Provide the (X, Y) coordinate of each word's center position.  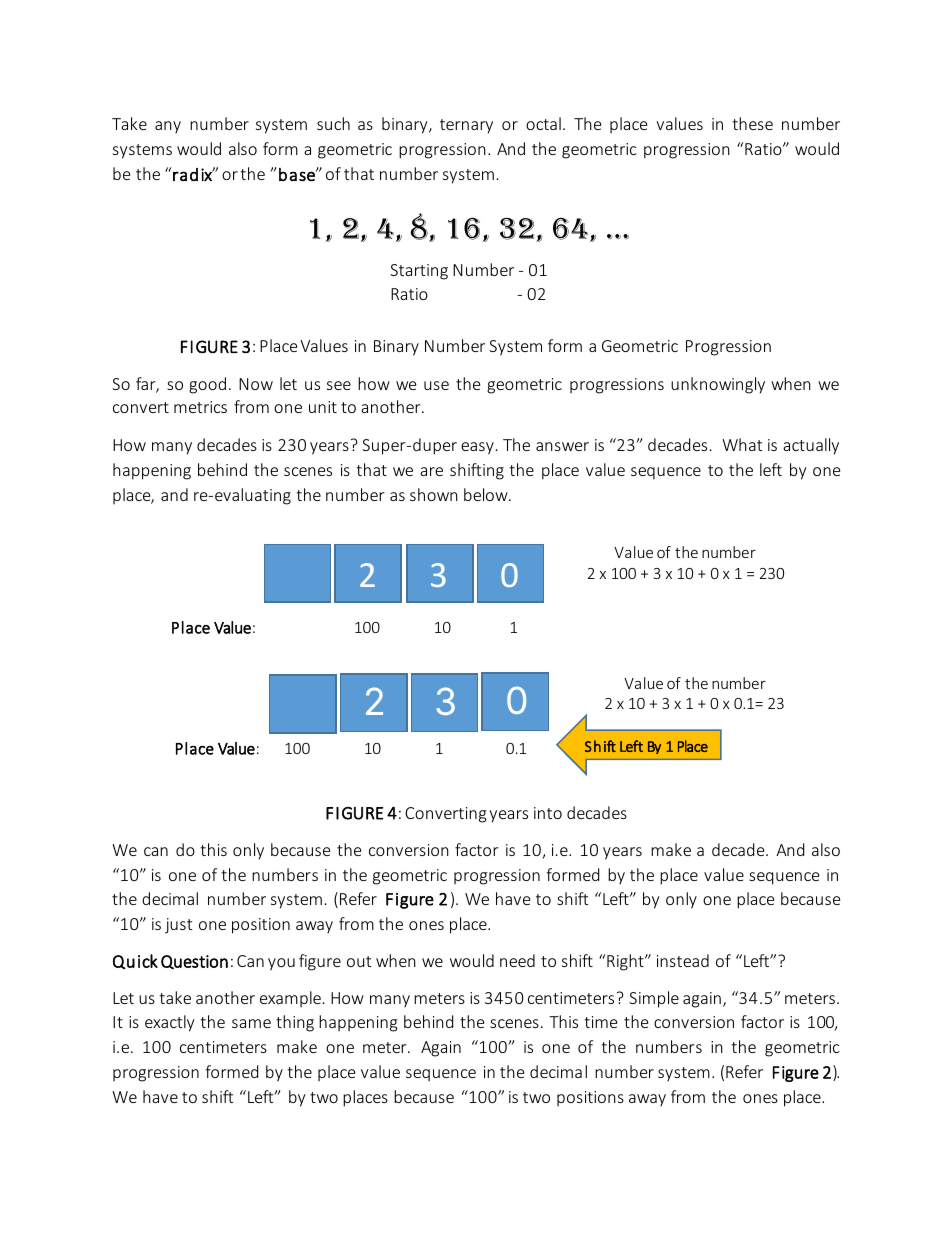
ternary (466, 126)
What (742, 444)
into (548, 813)
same (251, 1023)
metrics (200, 407)
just (178, 926)
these (752, 123)
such (333, 123)
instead (683, 960)
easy (477, 448)
